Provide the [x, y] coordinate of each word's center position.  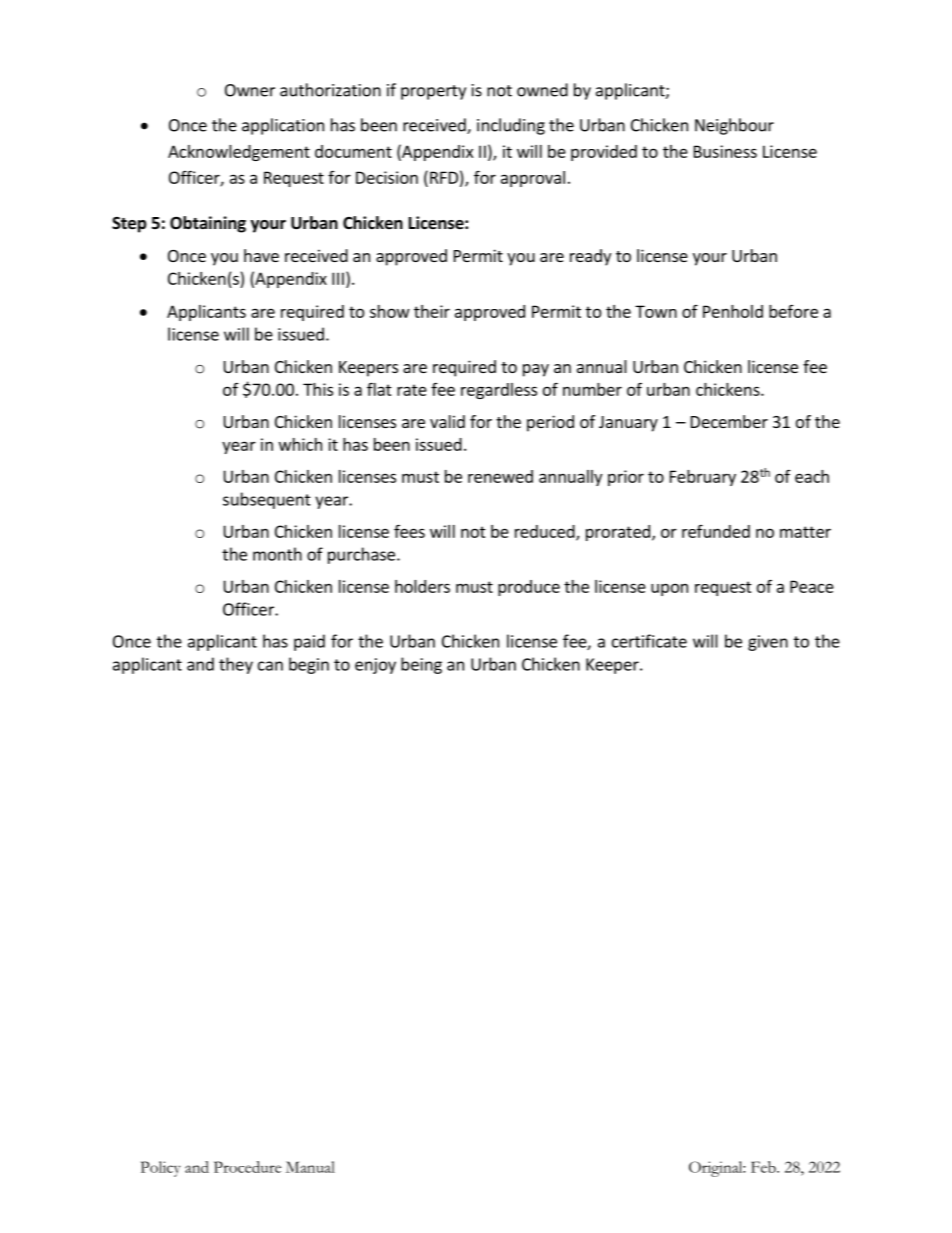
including [511, 126]
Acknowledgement [239, 153]
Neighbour [734, 126]
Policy [161, 1169]
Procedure [247, 1167]
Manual [310, 1167]
